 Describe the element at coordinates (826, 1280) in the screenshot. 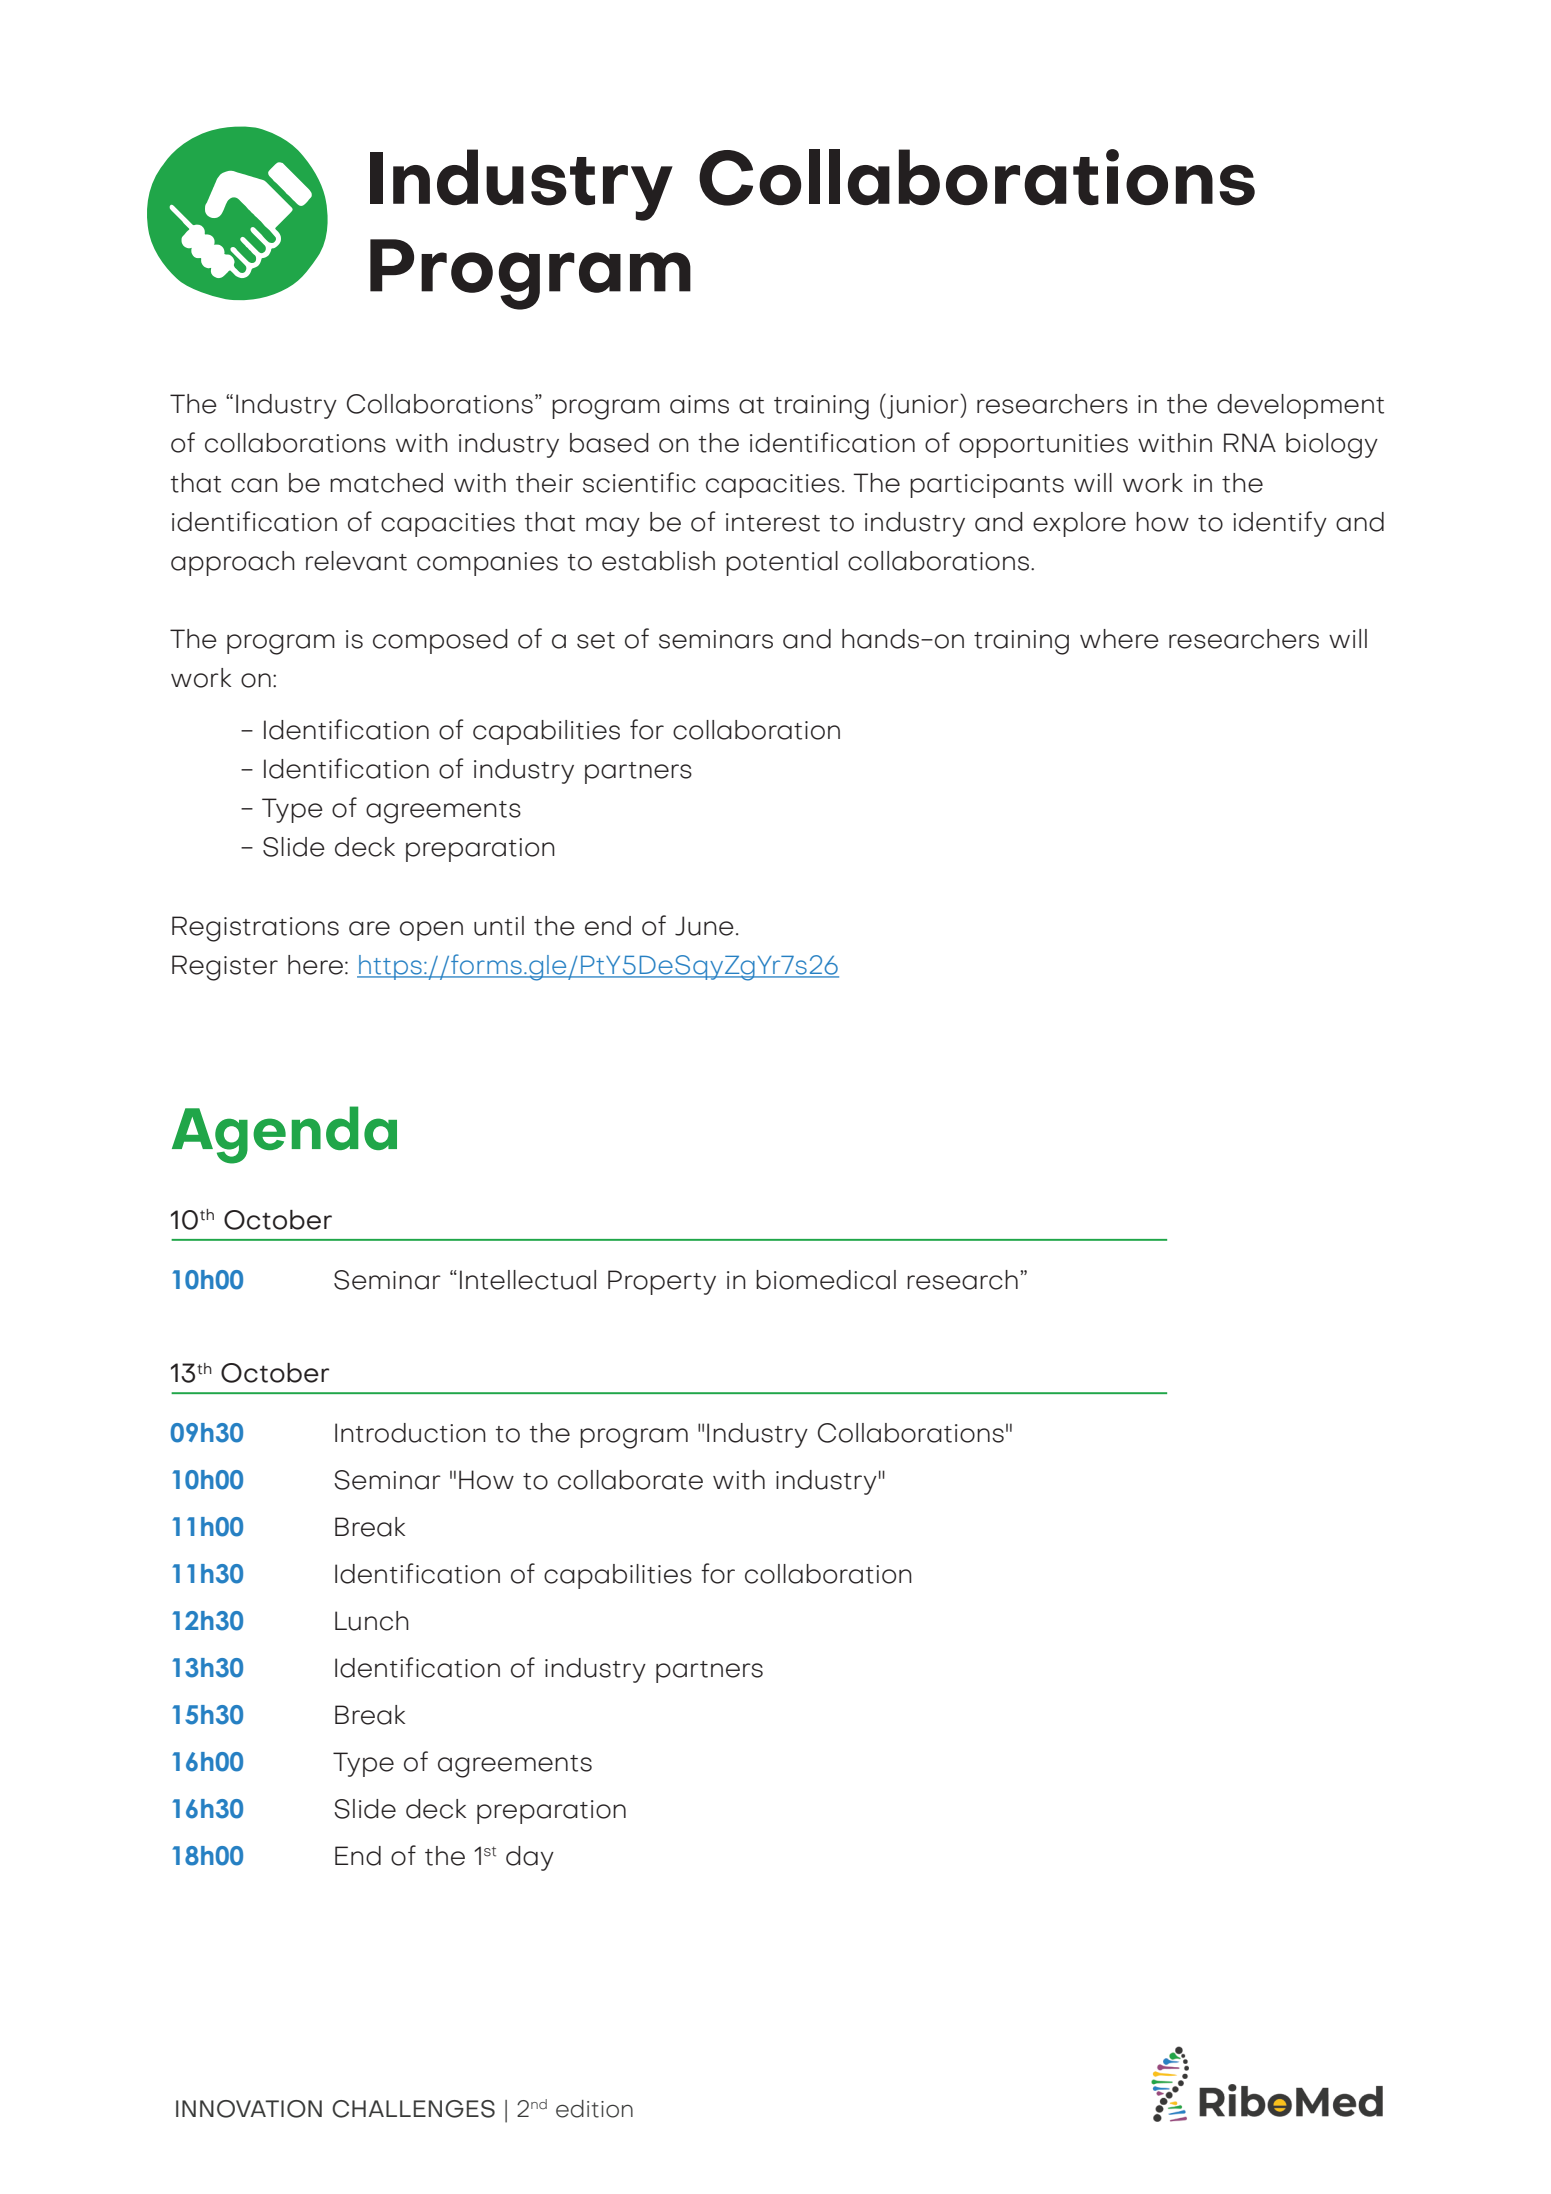

I see `biomedical` at that location.
